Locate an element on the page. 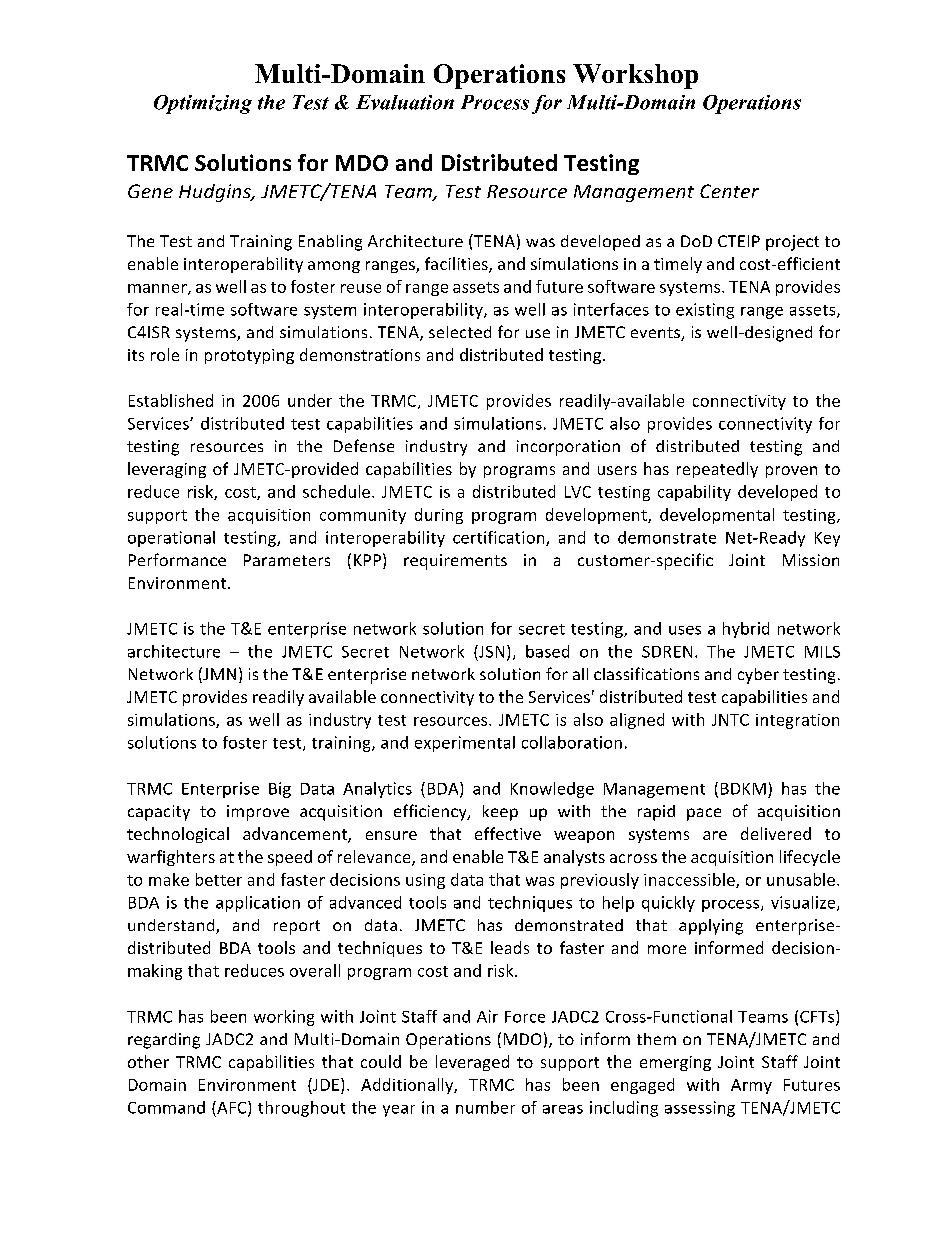 This document has width=952, height=1233. incorporation is located at coordinates (568, 448).
